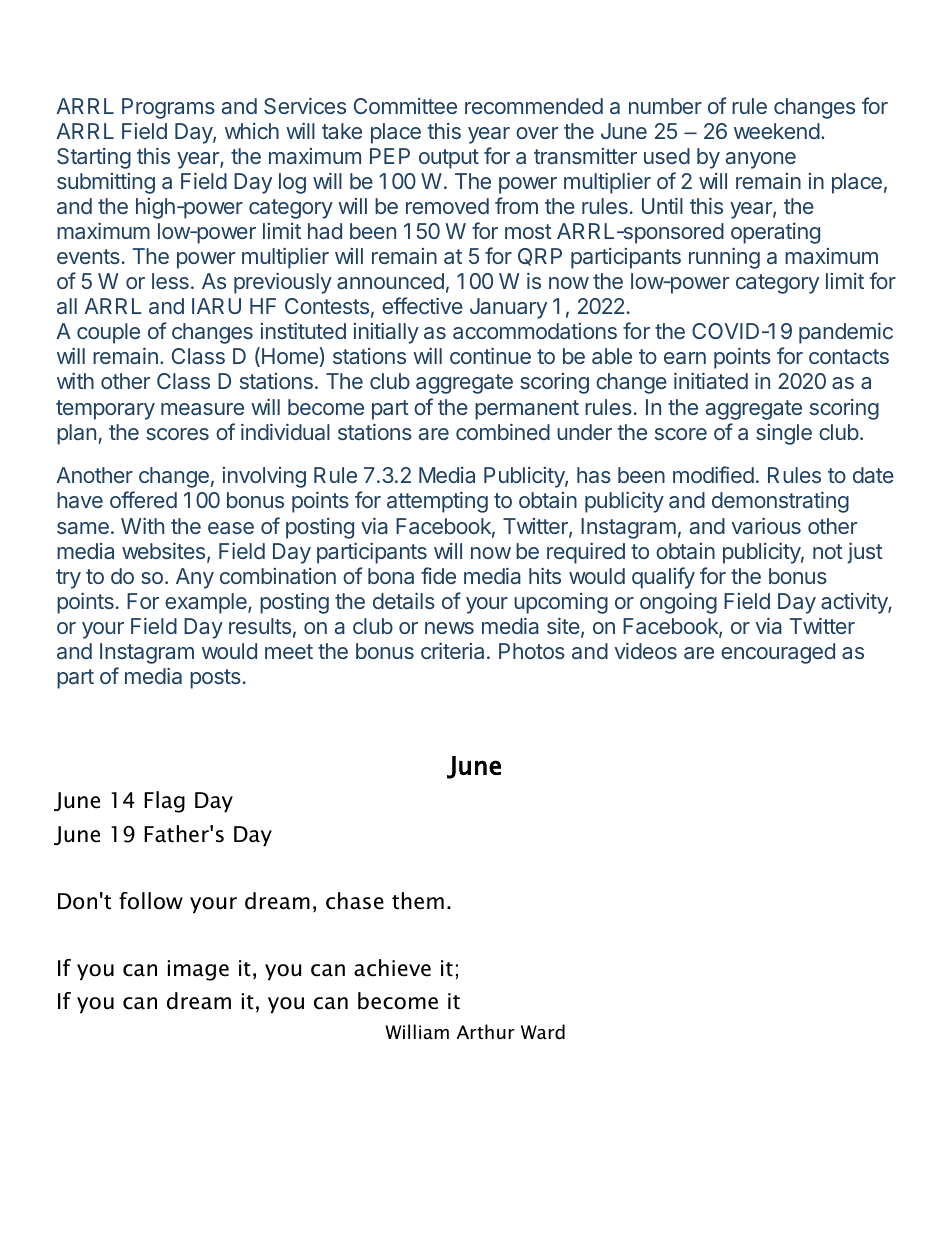 The height and width of the document is (1233, 952). What do you see at coordinates (437, 502) in the document?
I see `attempting` at bounding box center [437, 502].
